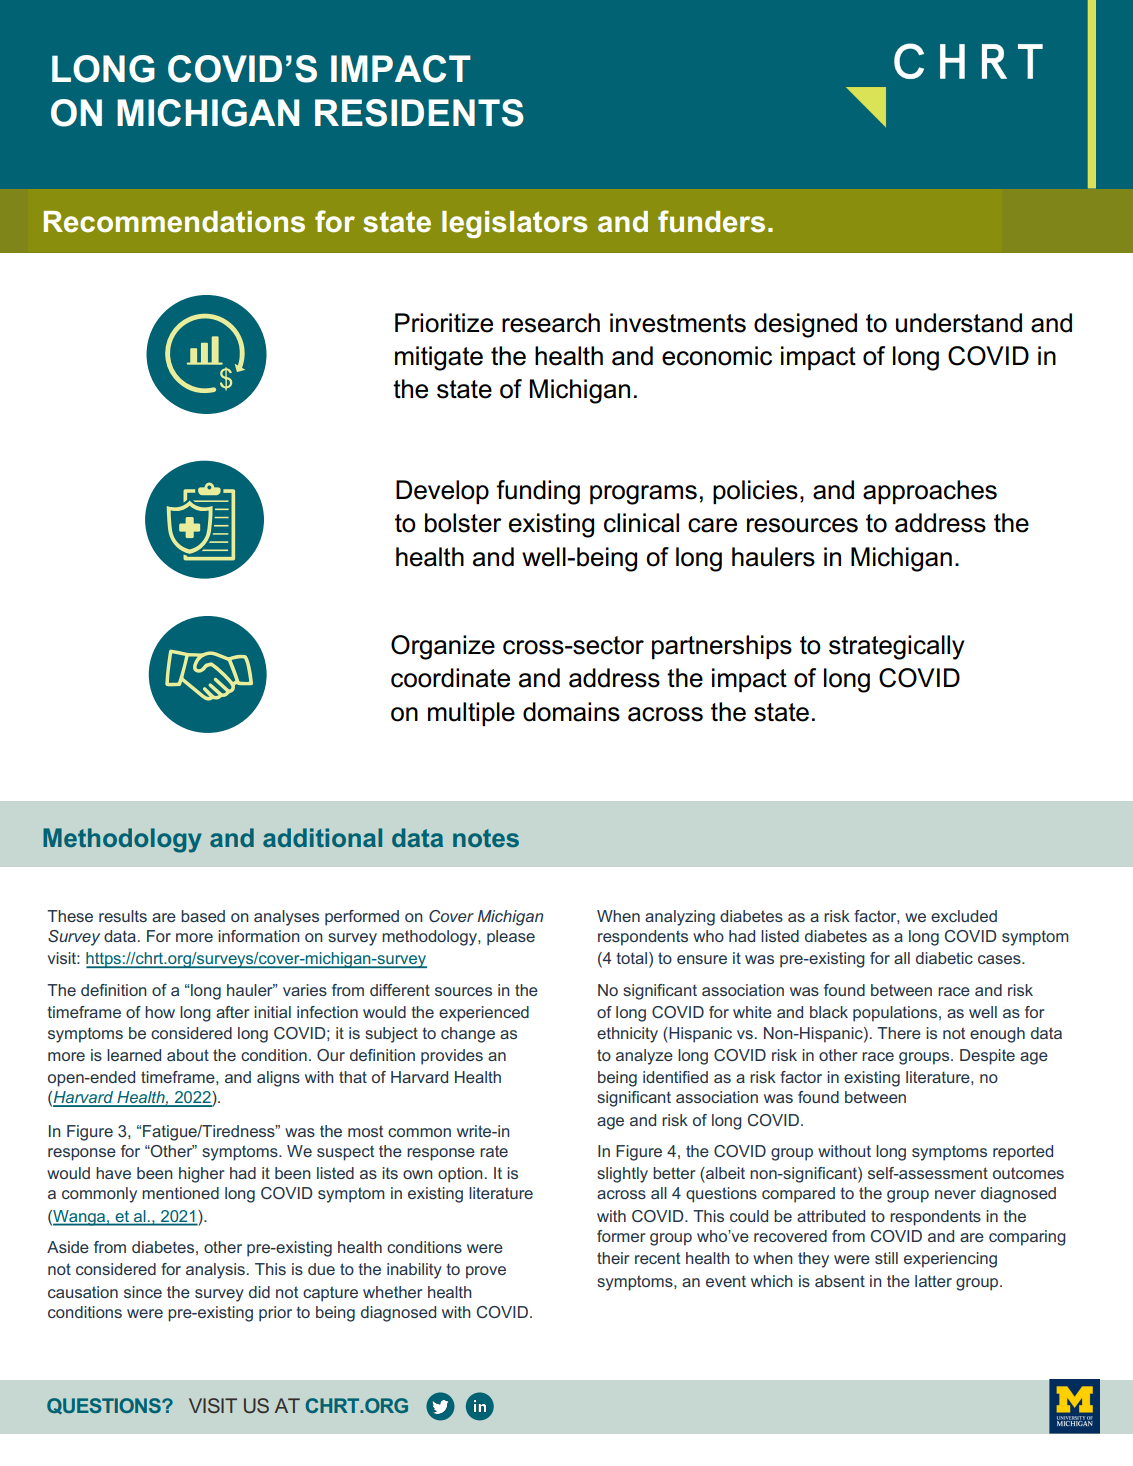 This screenshot has width=1133, height=1466. I want to click on domains, so click(571, 712).
